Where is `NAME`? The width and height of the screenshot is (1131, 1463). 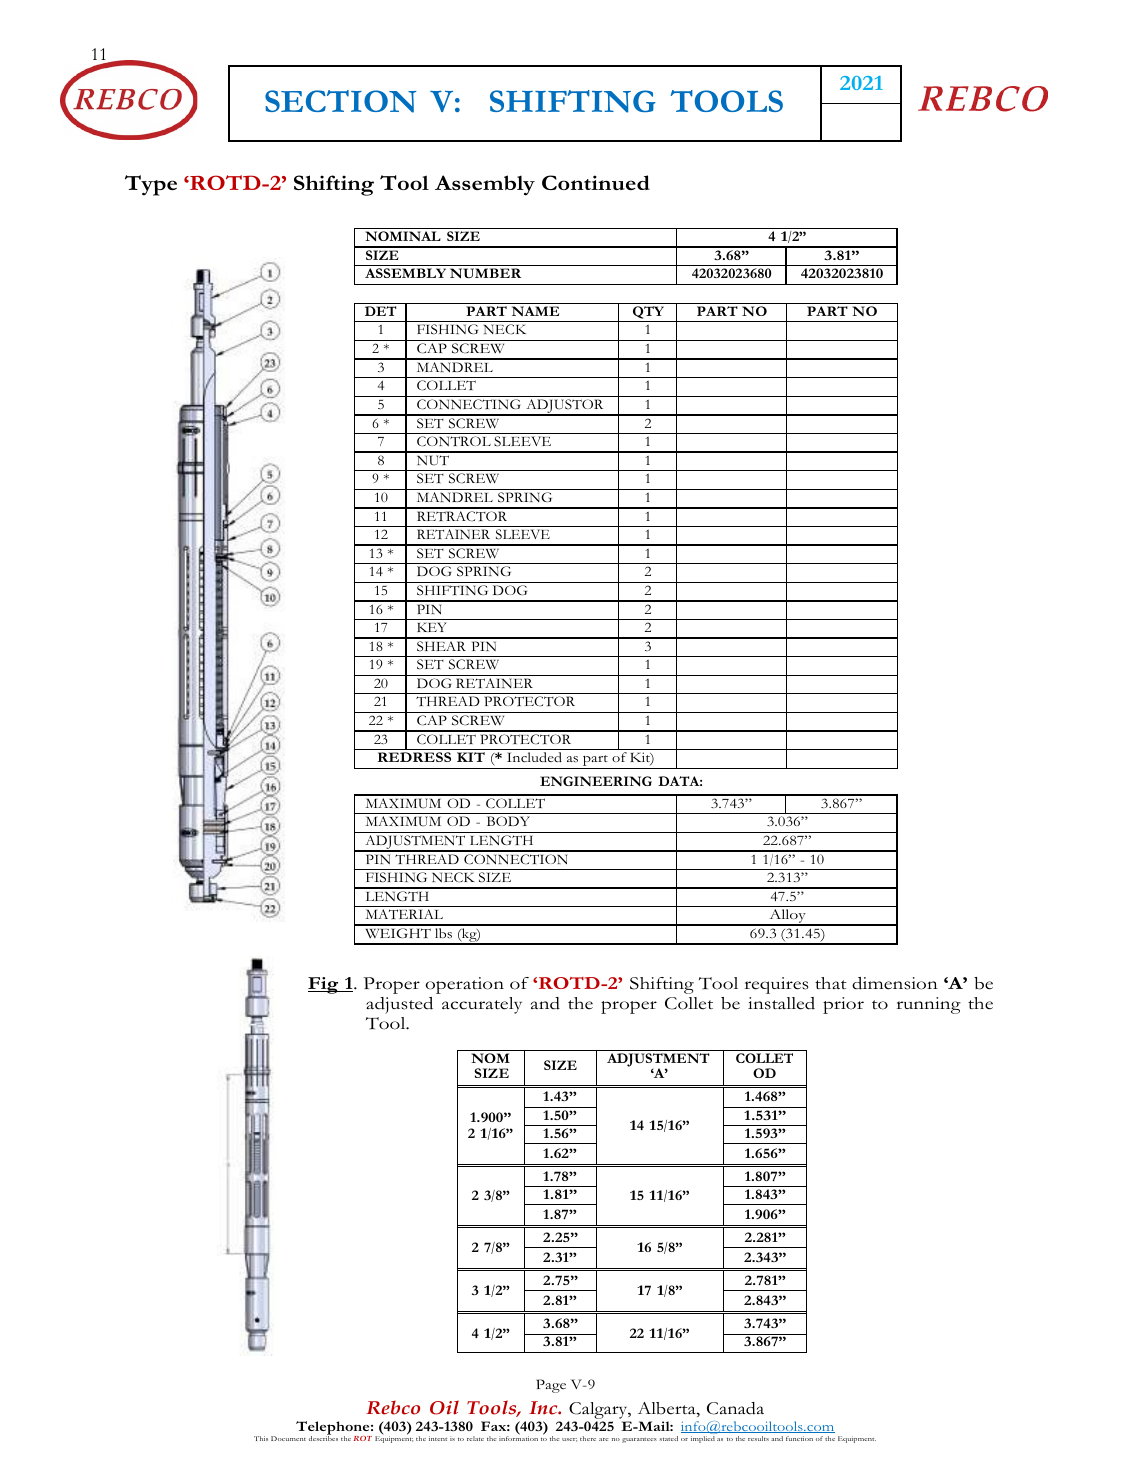
NAME is located at coordinates (535, 311).
